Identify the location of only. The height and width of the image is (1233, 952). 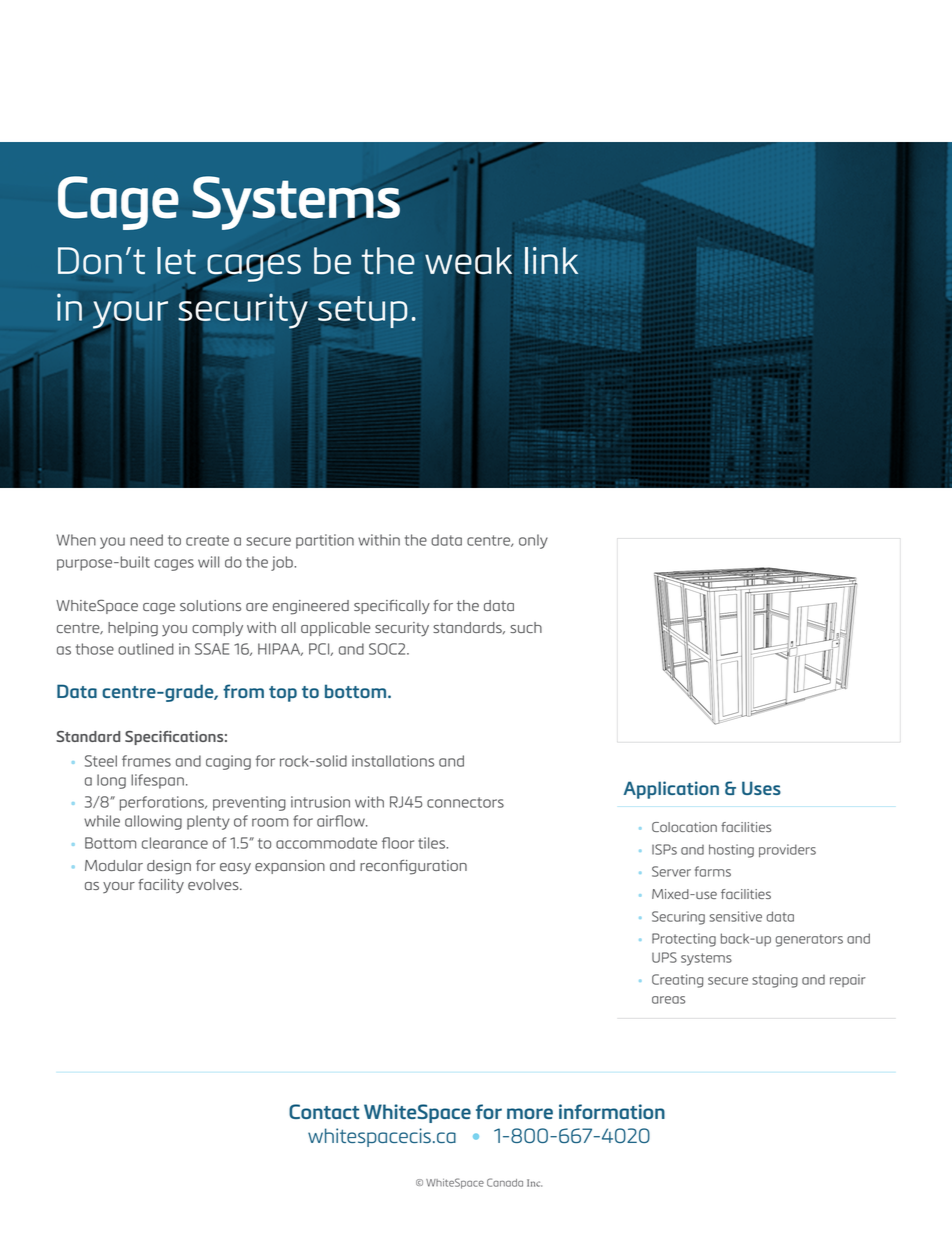
(533, 541).
